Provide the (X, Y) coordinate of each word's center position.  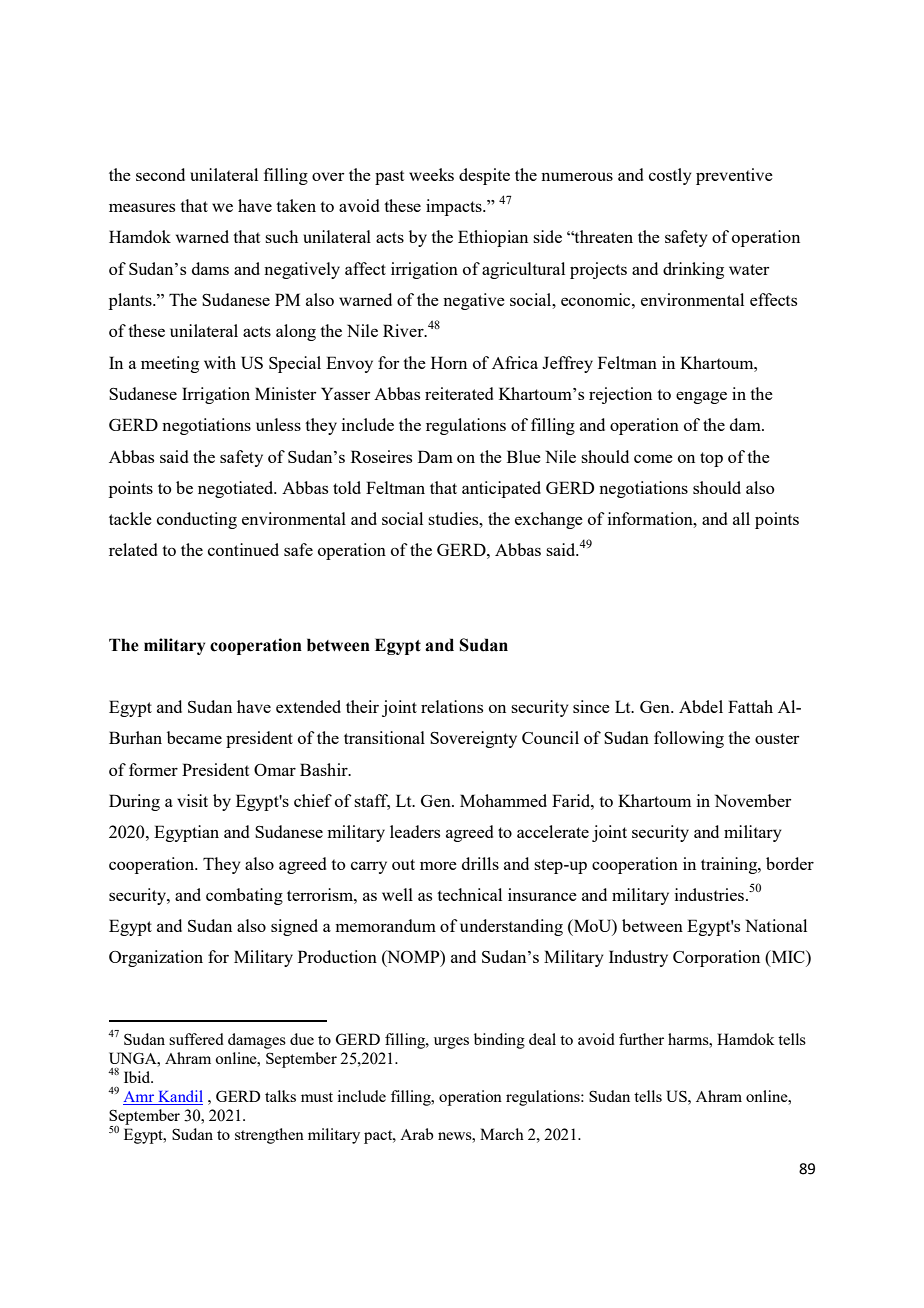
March (502, 1134)
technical (469, 894)
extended (308, 706)
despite (484, 176)
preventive (734, 176)
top (711, 459)
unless (278, 424)
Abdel (701, 706)
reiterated (459, 393)
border (790, 863)
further (641, 1039)
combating (244, 896)
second (160, 174)
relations (452, 706)
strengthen (269, 1136)
